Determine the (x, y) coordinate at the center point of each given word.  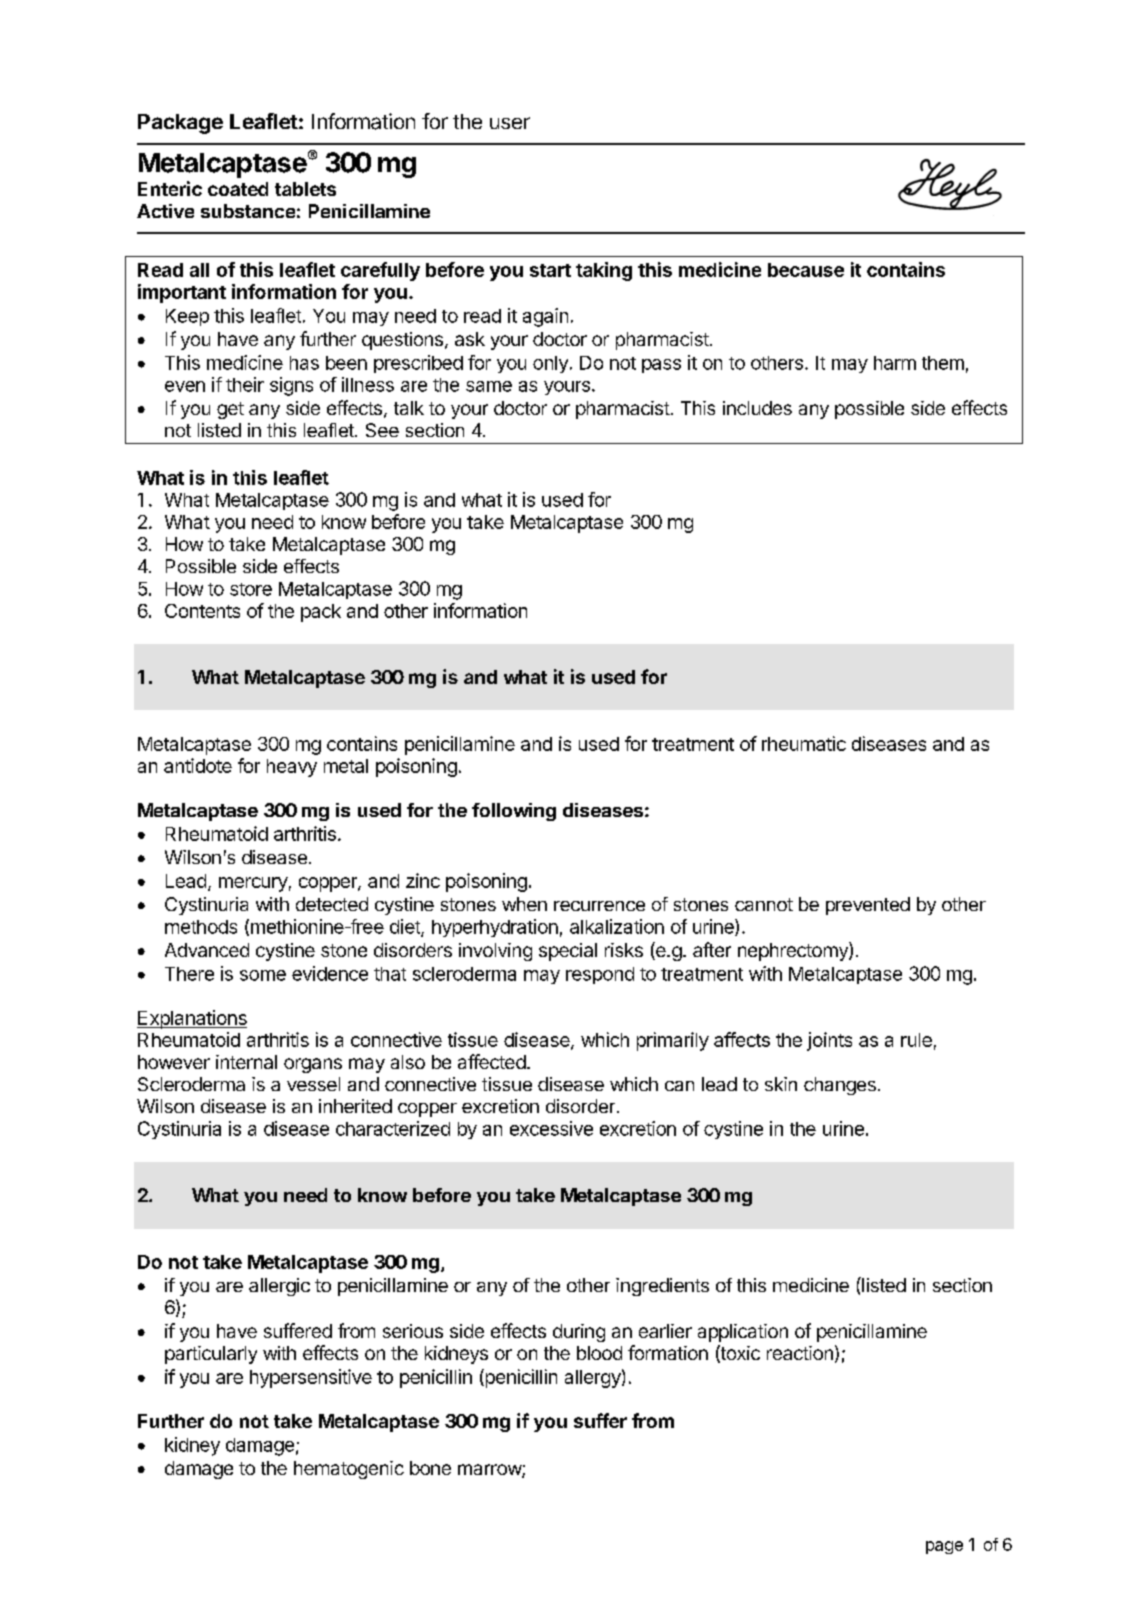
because (806, 270)
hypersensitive (311, 1378)
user (510, 123)
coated (238, 189)
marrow (490, 1471)
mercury (253, 884)
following (514, 812)
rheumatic (804, 743)
